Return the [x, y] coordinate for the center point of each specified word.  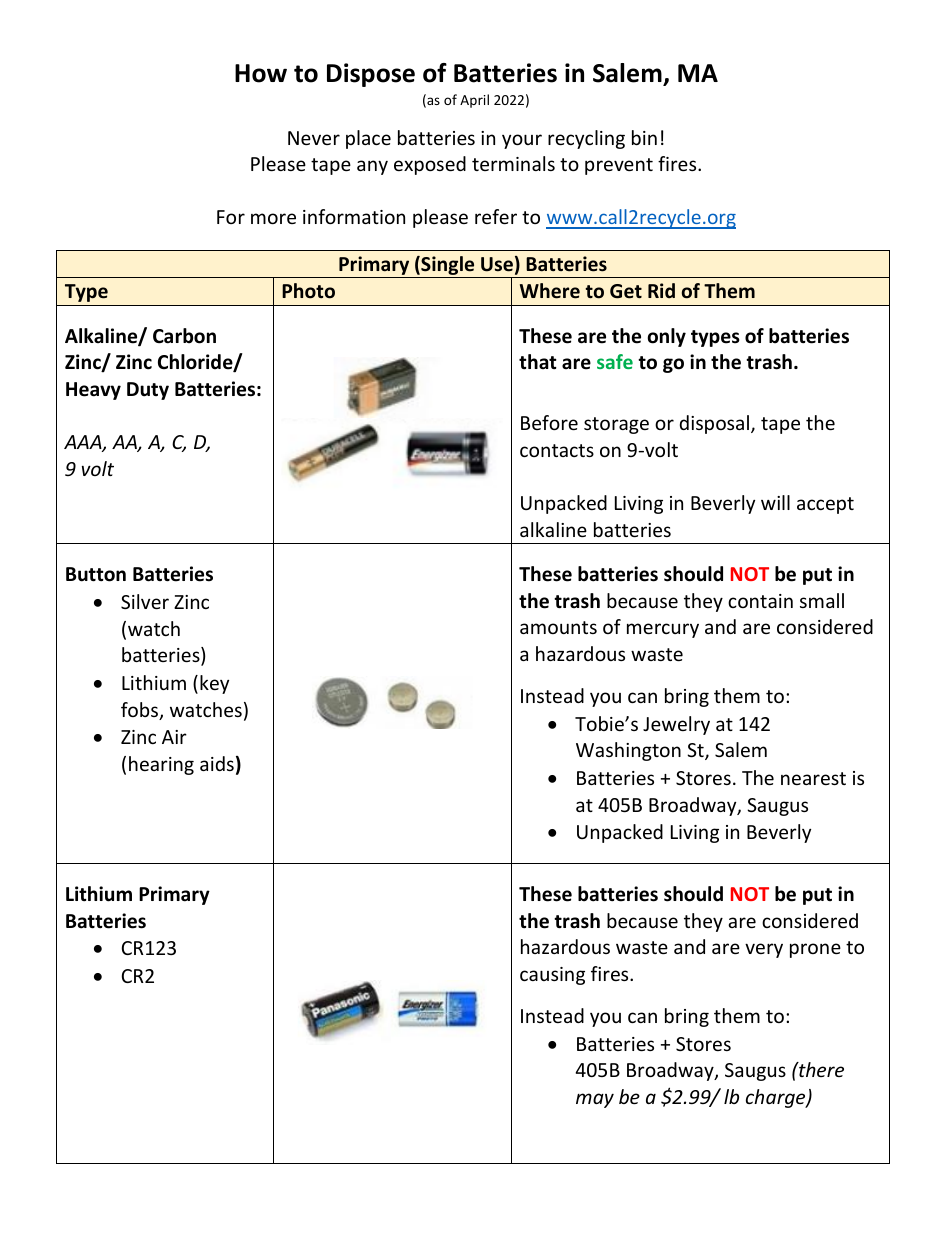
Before [549, 422]
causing [552, 976]
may [595, 1100]
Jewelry [676, 725]
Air [174, 737]
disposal [716, 424]
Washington [628, 751]
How [261, 73]
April [474, 101]
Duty [148, 391]
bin [644, 137]
